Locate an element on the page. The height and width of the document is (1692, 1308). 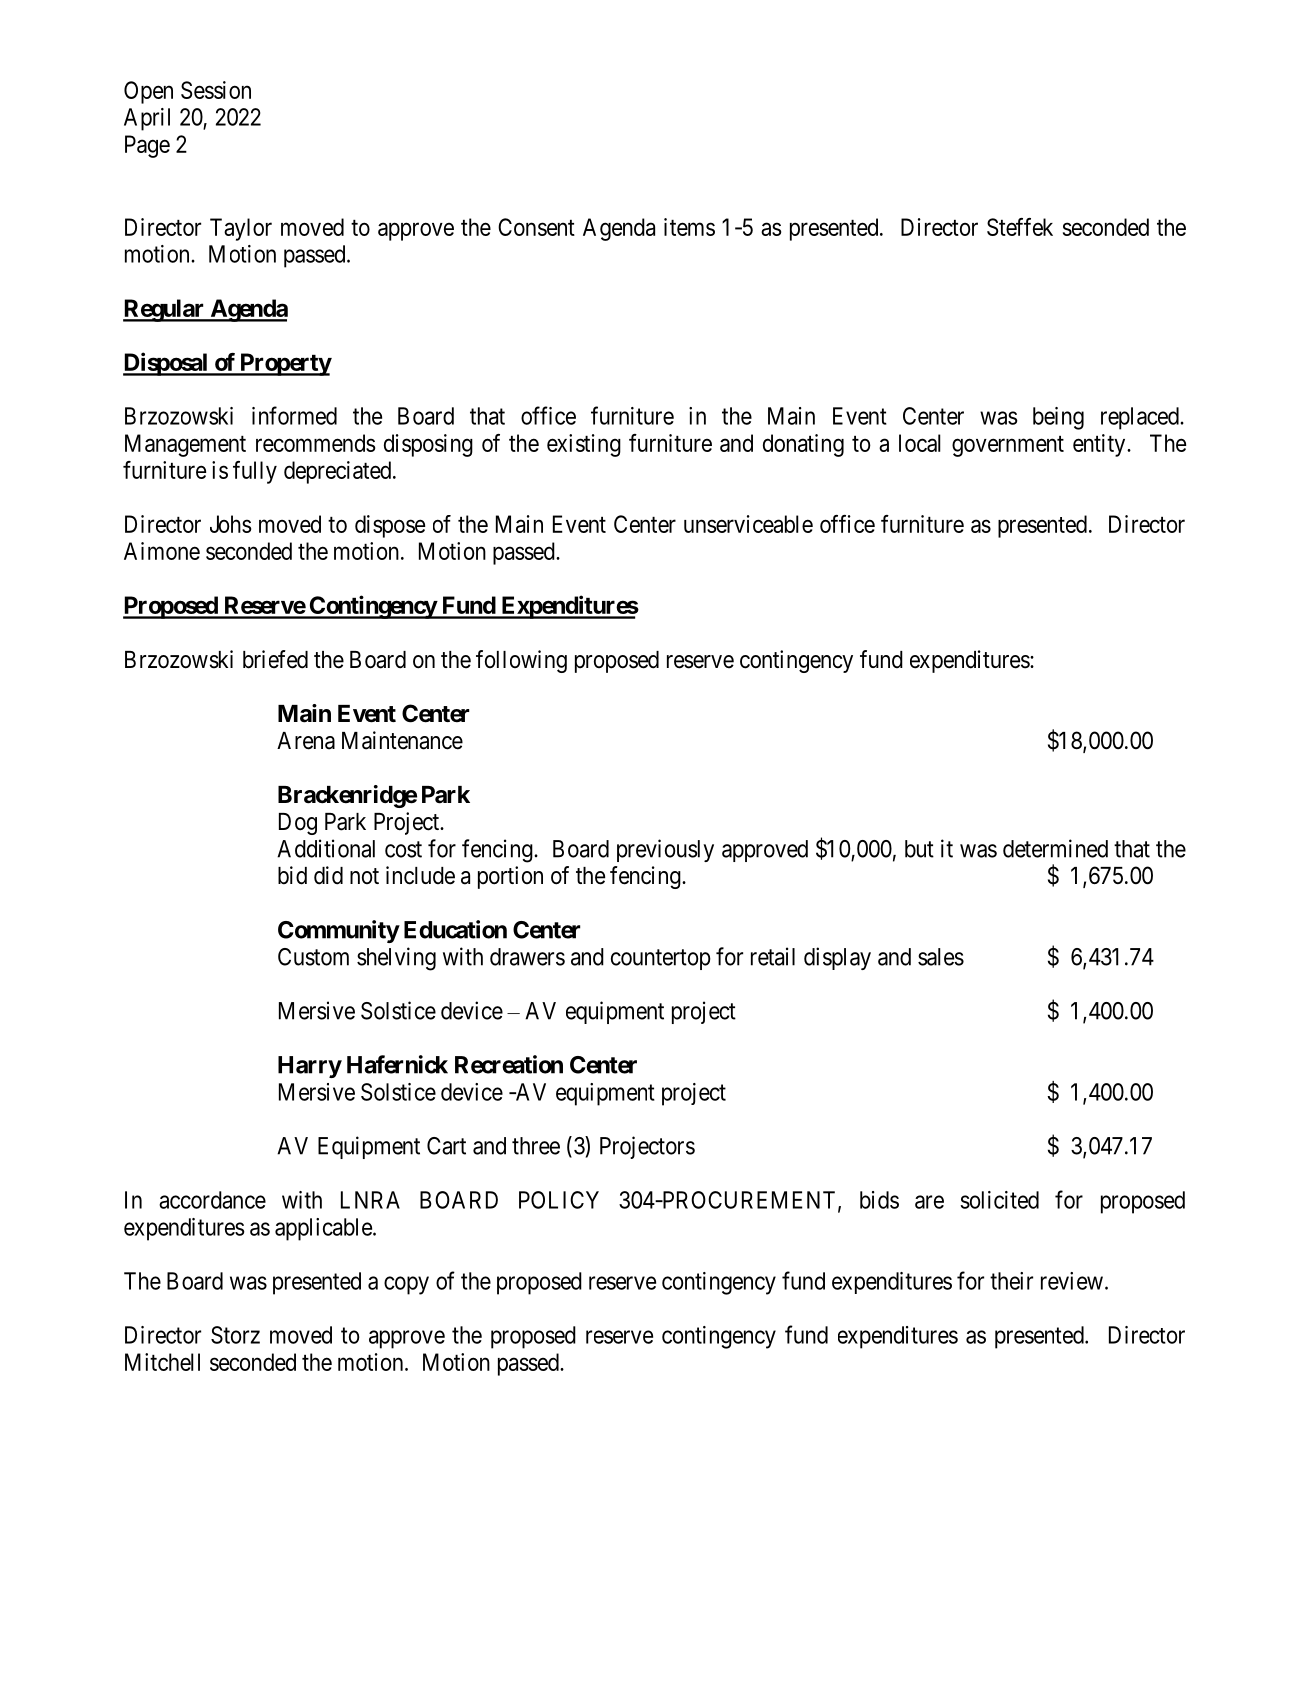
Session is located at coordinates (216, 90).
